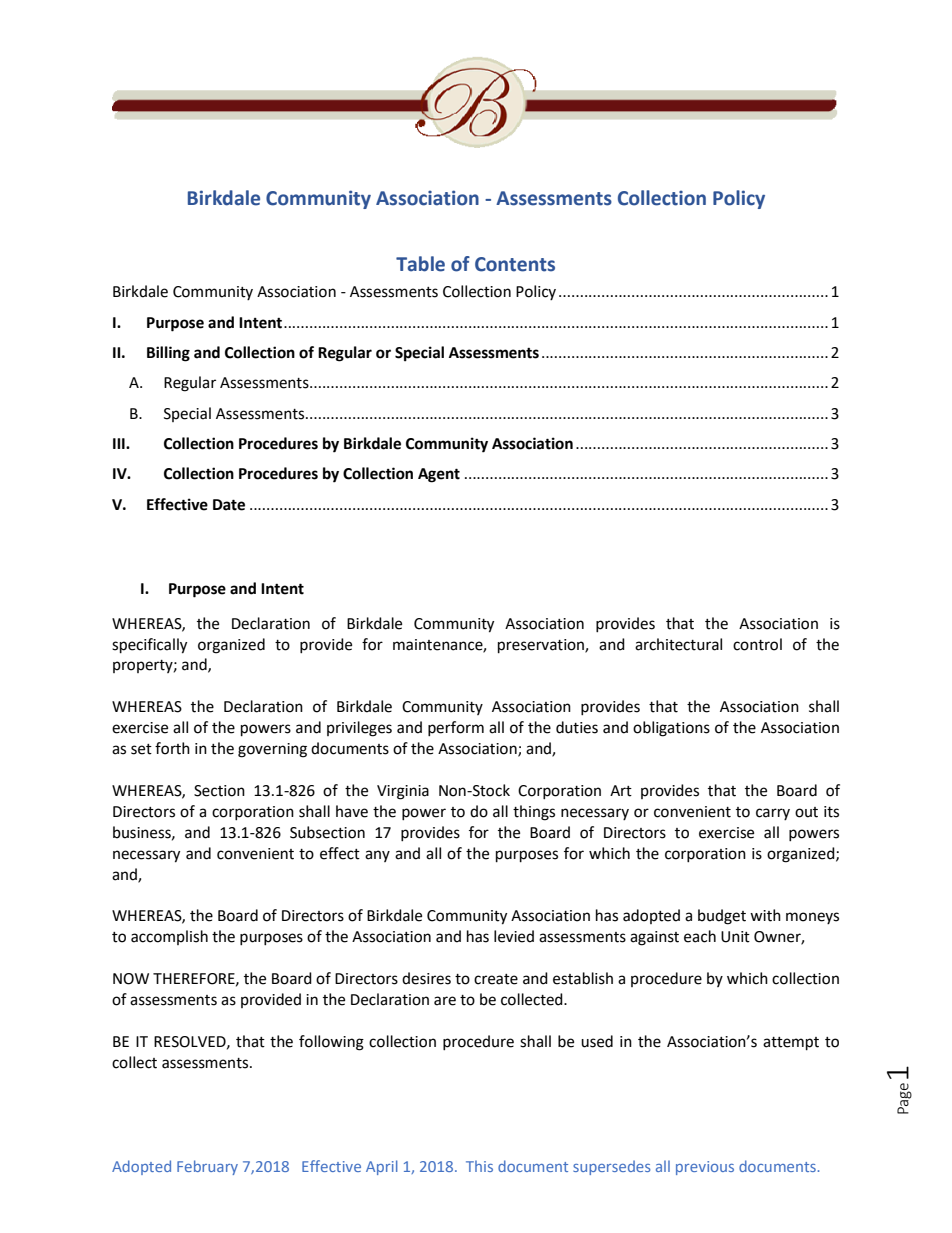 This screenshot has height=1233, width=952. Describe the element at coordinates (439, 475) in the screenshot. I see `Agent` at that location.
